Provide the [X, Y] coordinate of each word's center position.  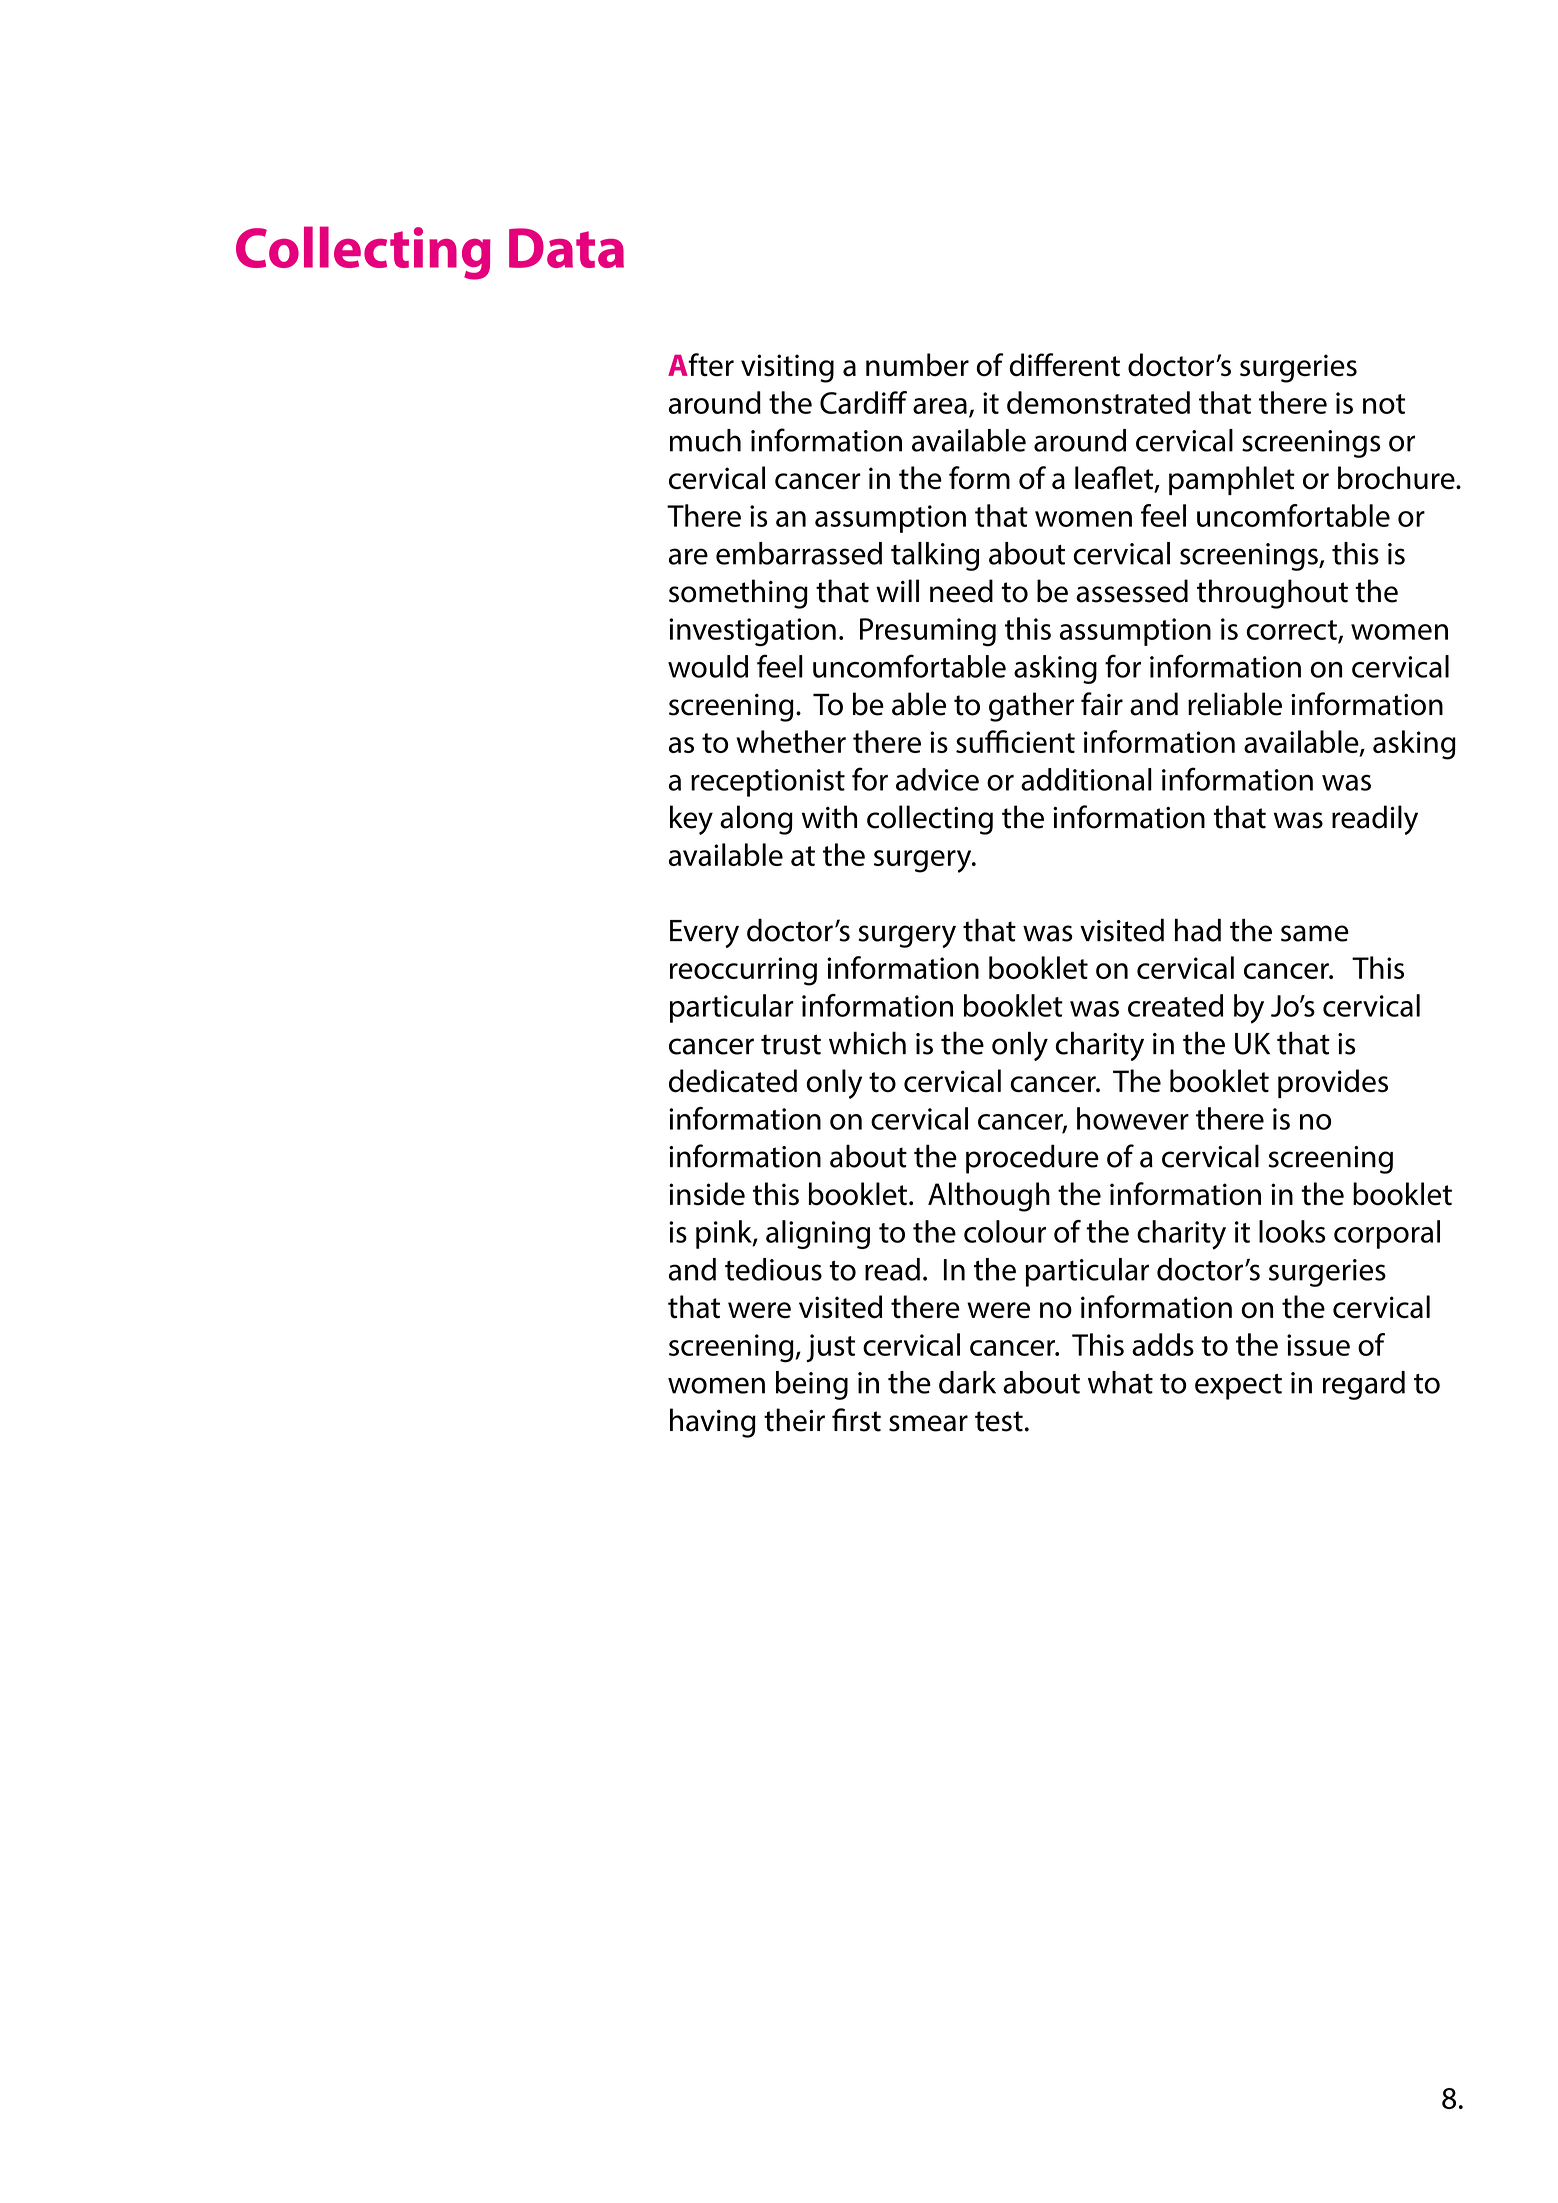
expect [1238, 1387]
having [713, 1423]
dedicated [733, 1081]
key [691, 820]
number [917, 365]
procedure [1032, 1159]
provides [1333, 1083]
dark [967, 1382]
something [738, 594]
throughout [1272, 594]
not [1384, 404]
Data [566, 248]
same [1315, 933]
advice [937, 779]
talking [935, 556]
